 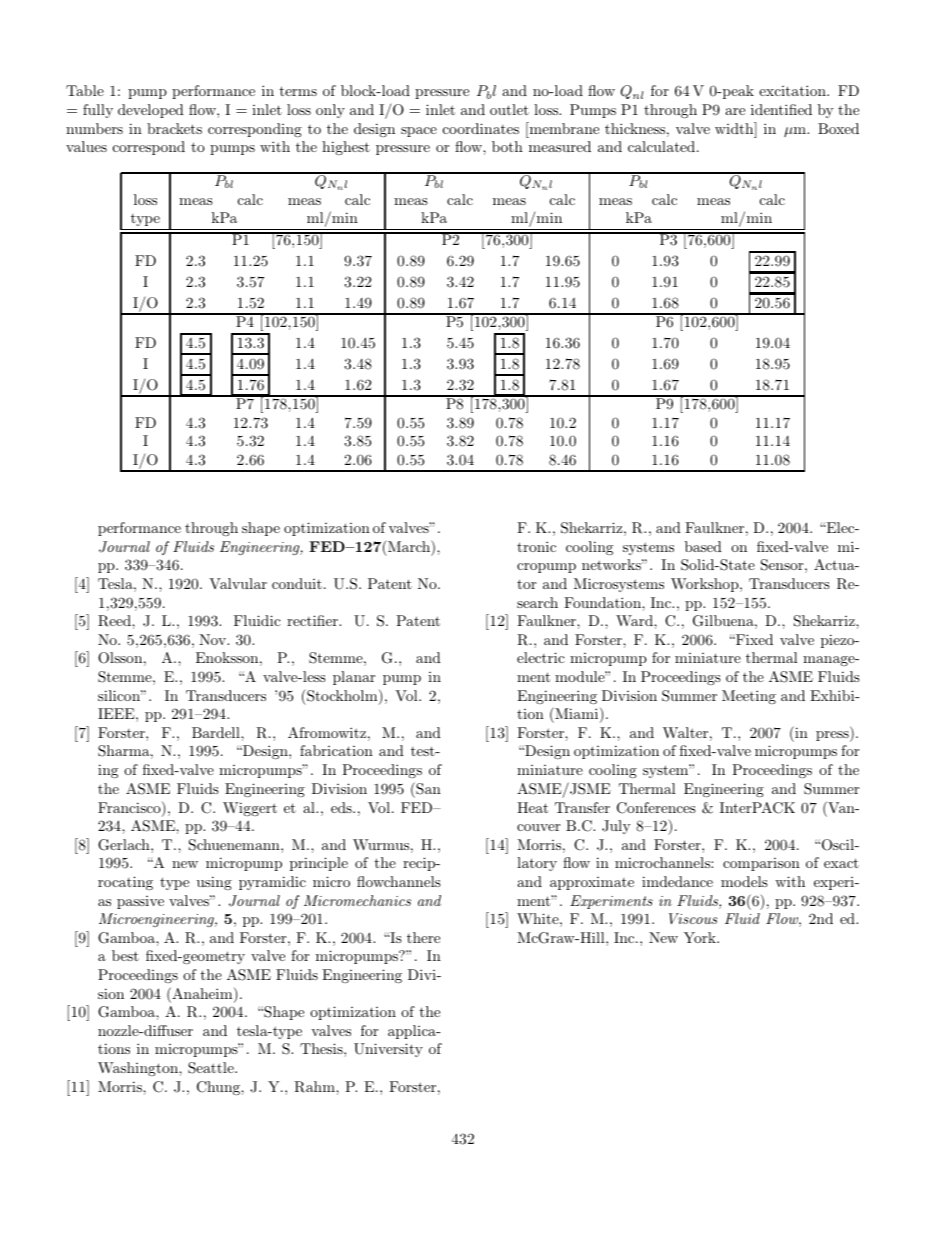 I want to click on developed, so click(x=151, y=111).
